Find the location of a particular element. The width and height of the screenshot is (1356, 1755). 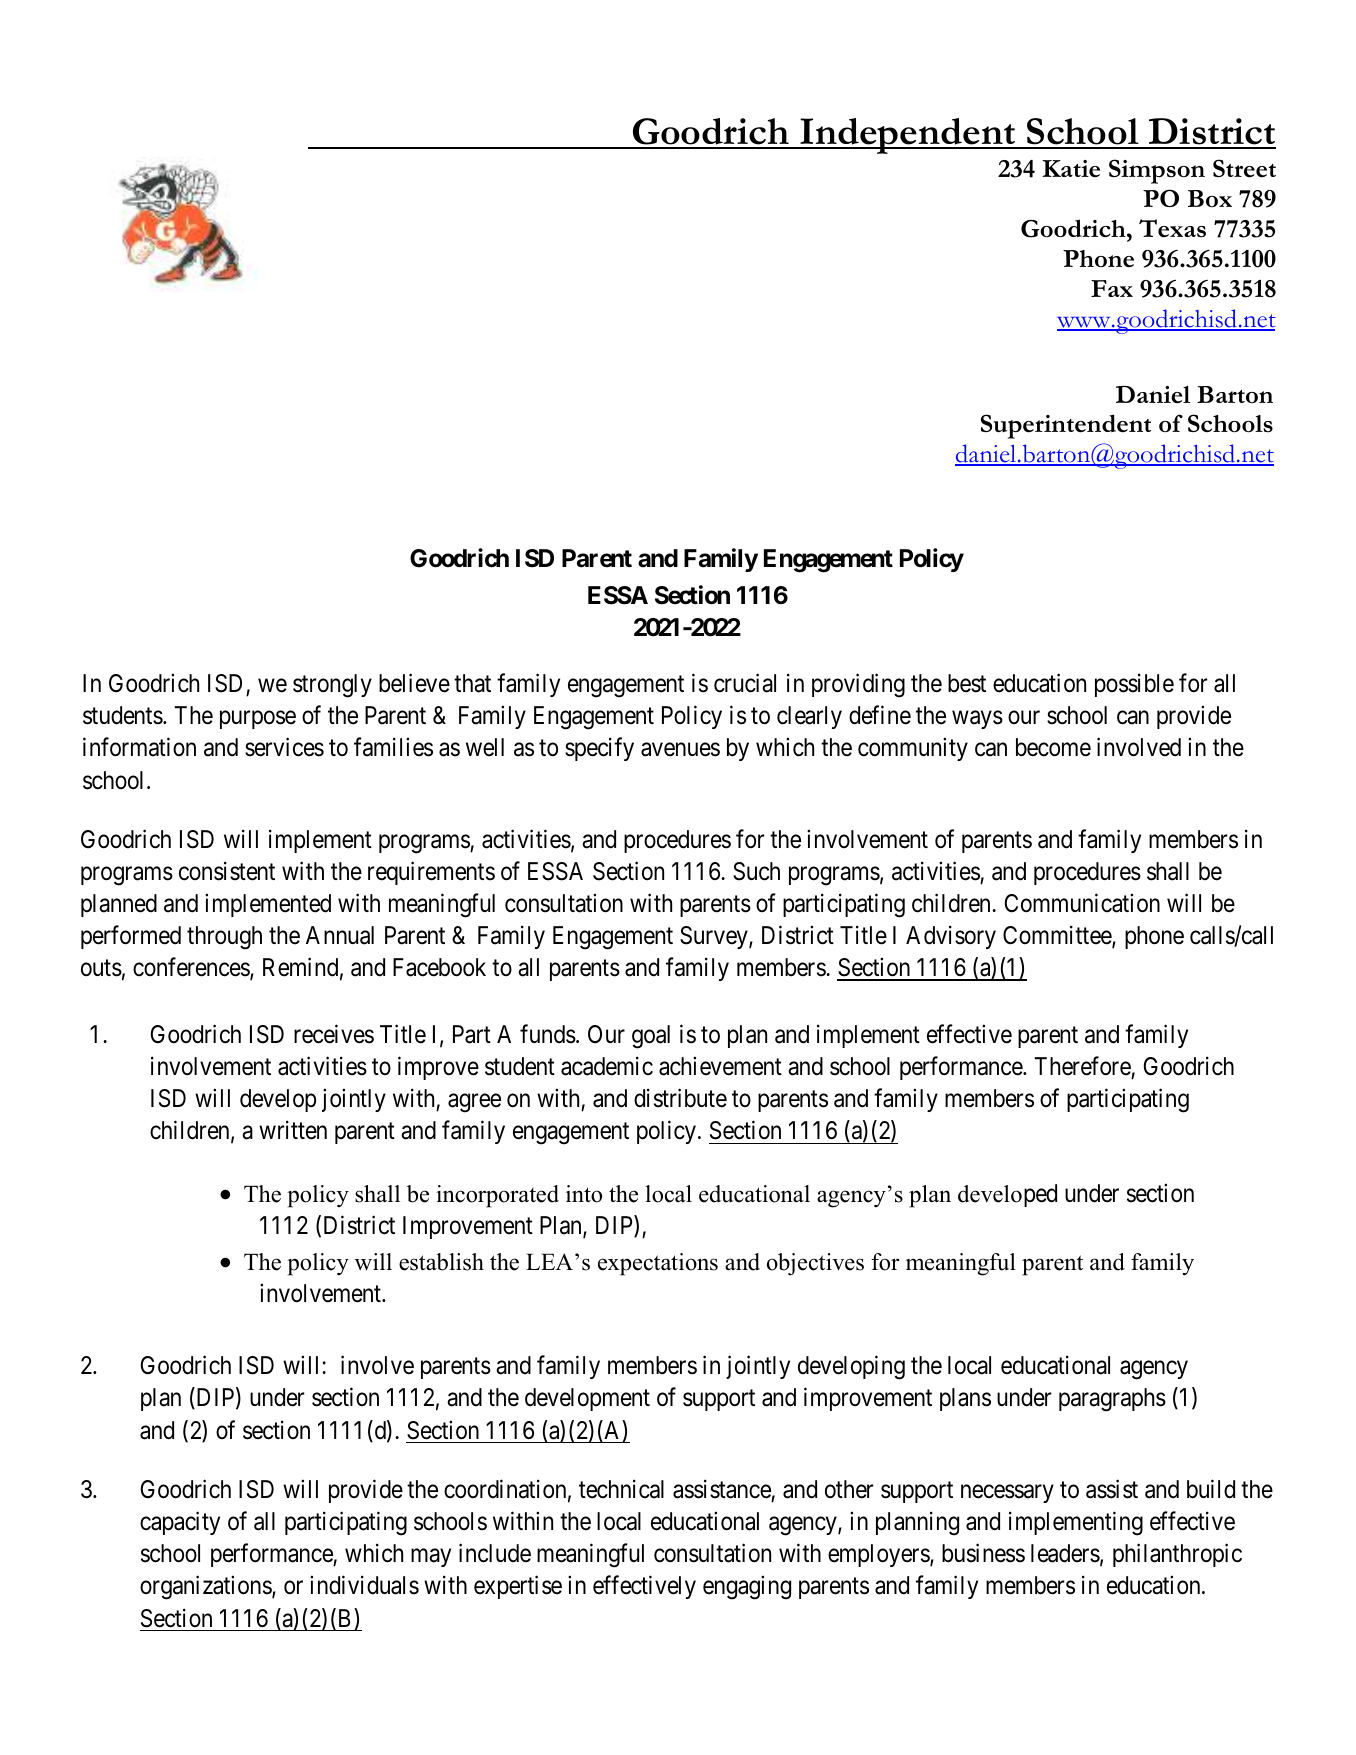

Katie is located at coordinates (1071, 169).
